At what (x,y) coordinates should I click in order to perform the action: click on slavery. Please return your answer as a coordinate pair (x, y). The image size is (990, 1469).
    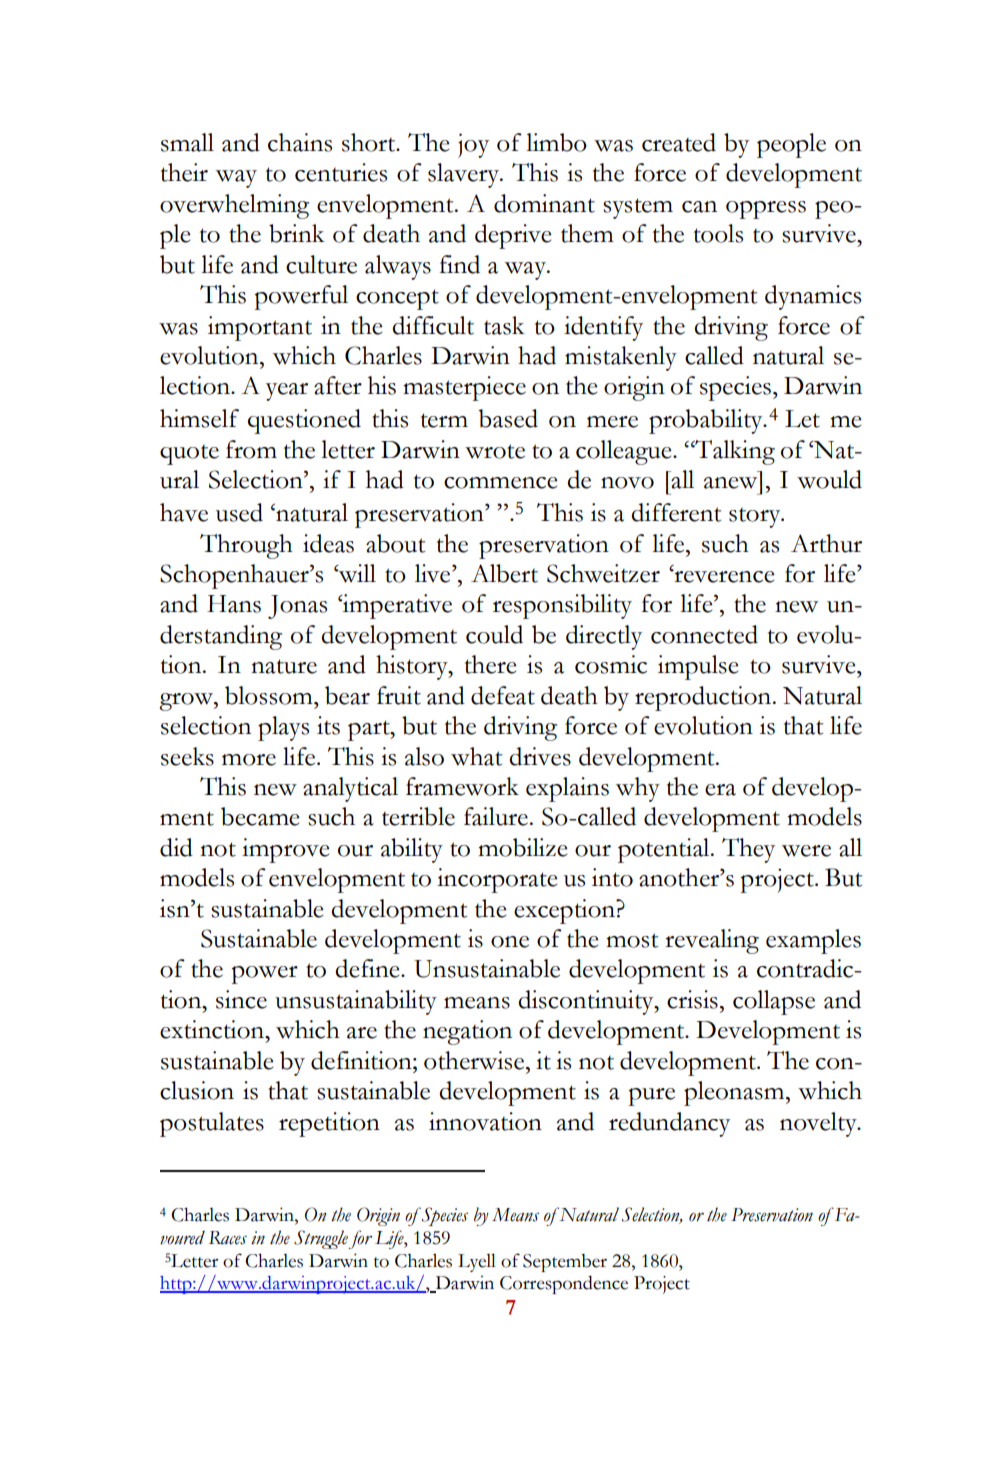
    Looking at the image, I should click on (465, 175).
